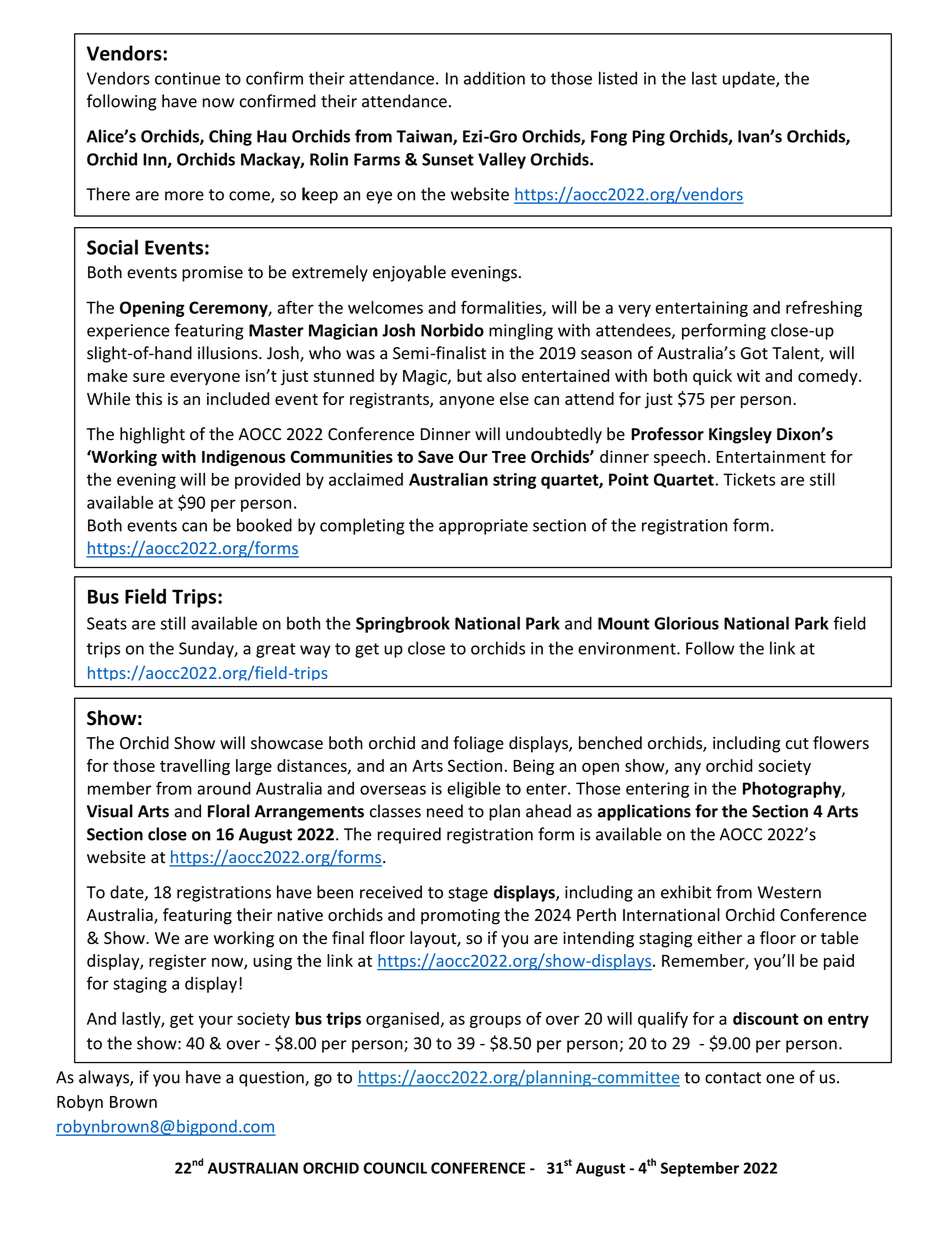 This page has width=952, height=1233. I want to click on Western, so click(789, 892).
